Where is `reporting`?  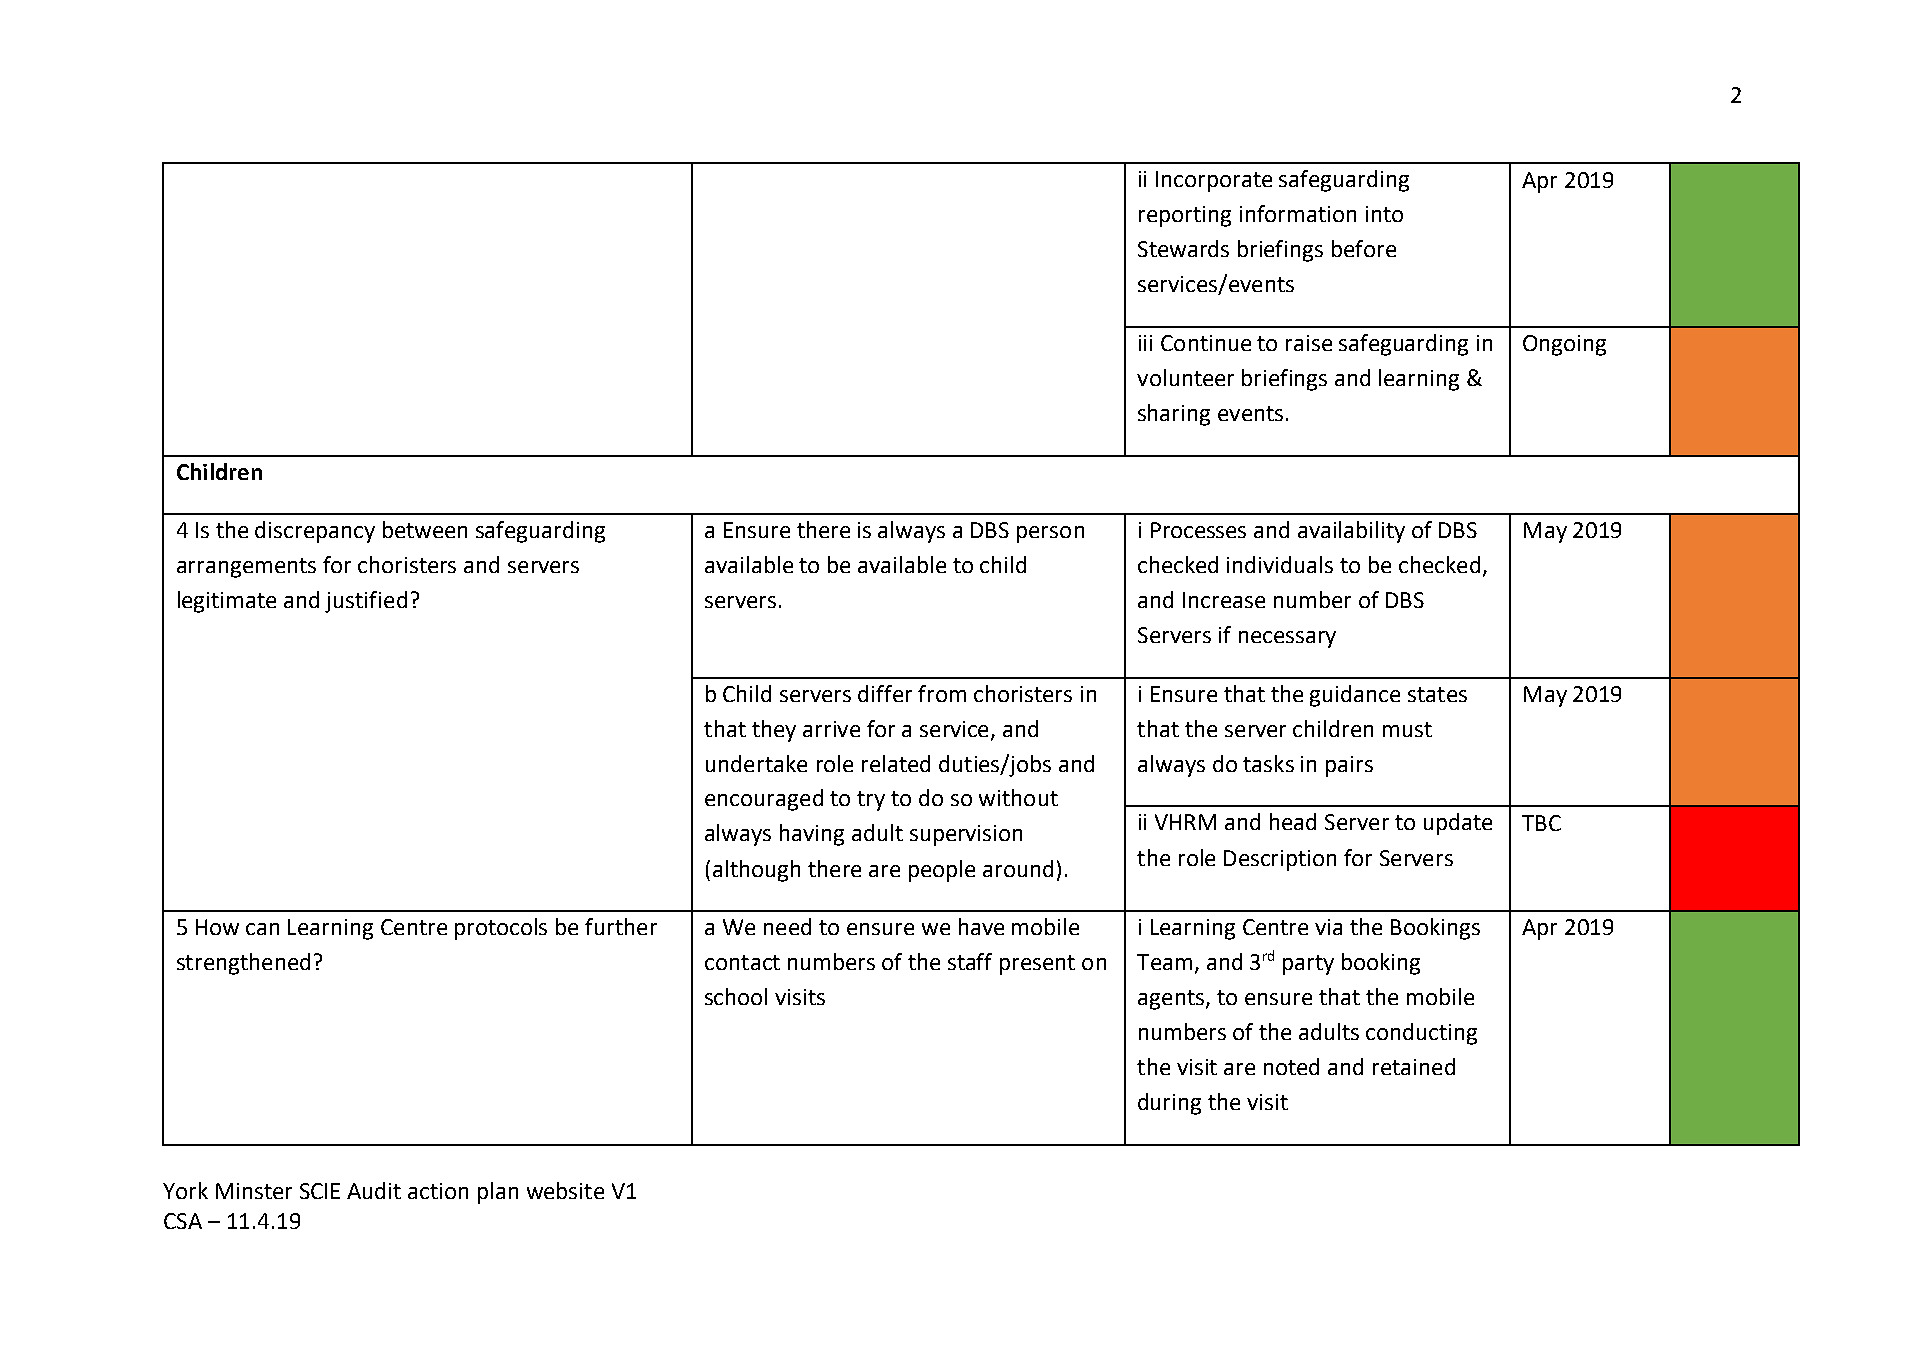
reporting is located at coordinates (1185, 216).
